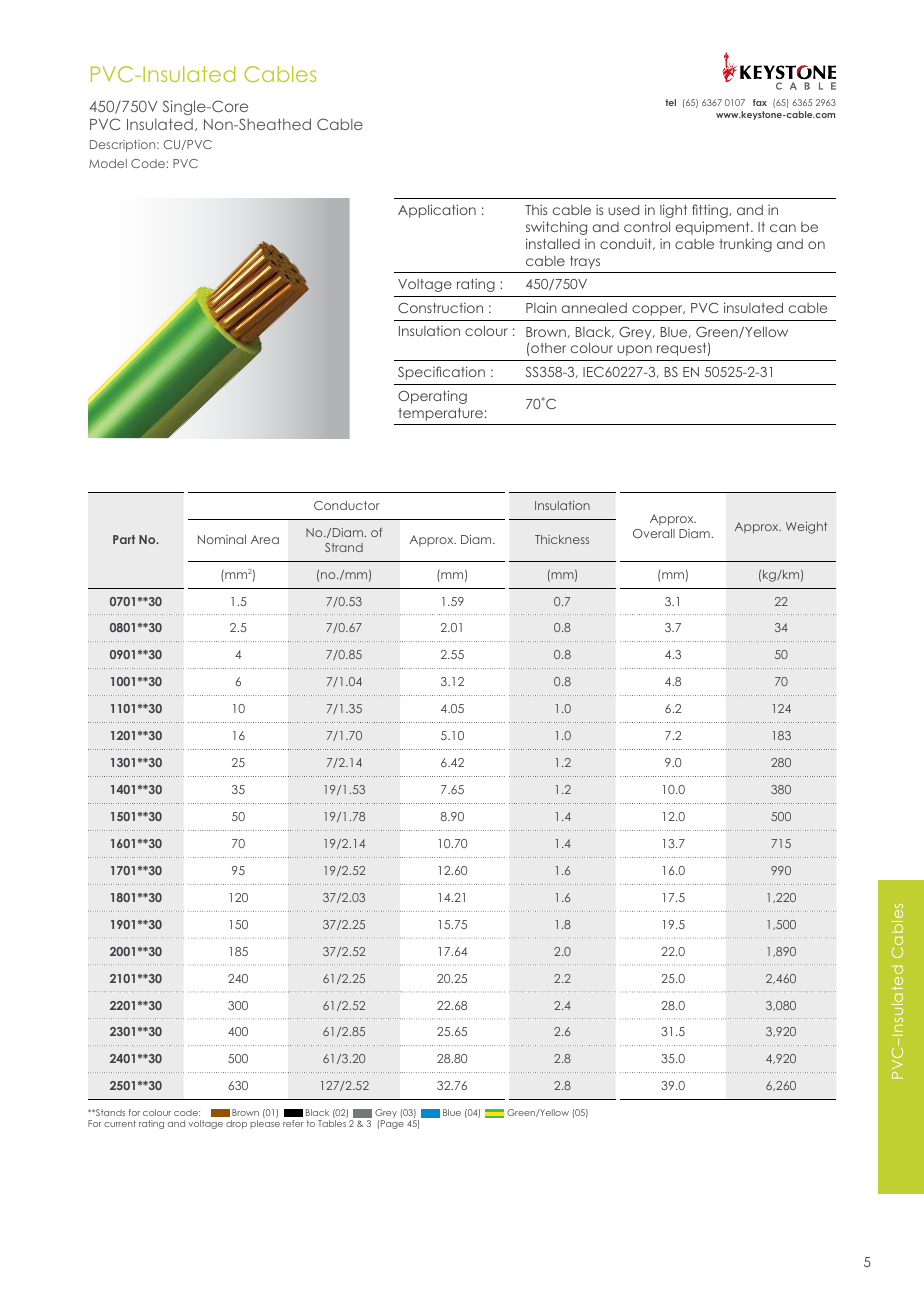 This screenshot has width=924, height=1308. I want to click on Part, so click(124, 539).
